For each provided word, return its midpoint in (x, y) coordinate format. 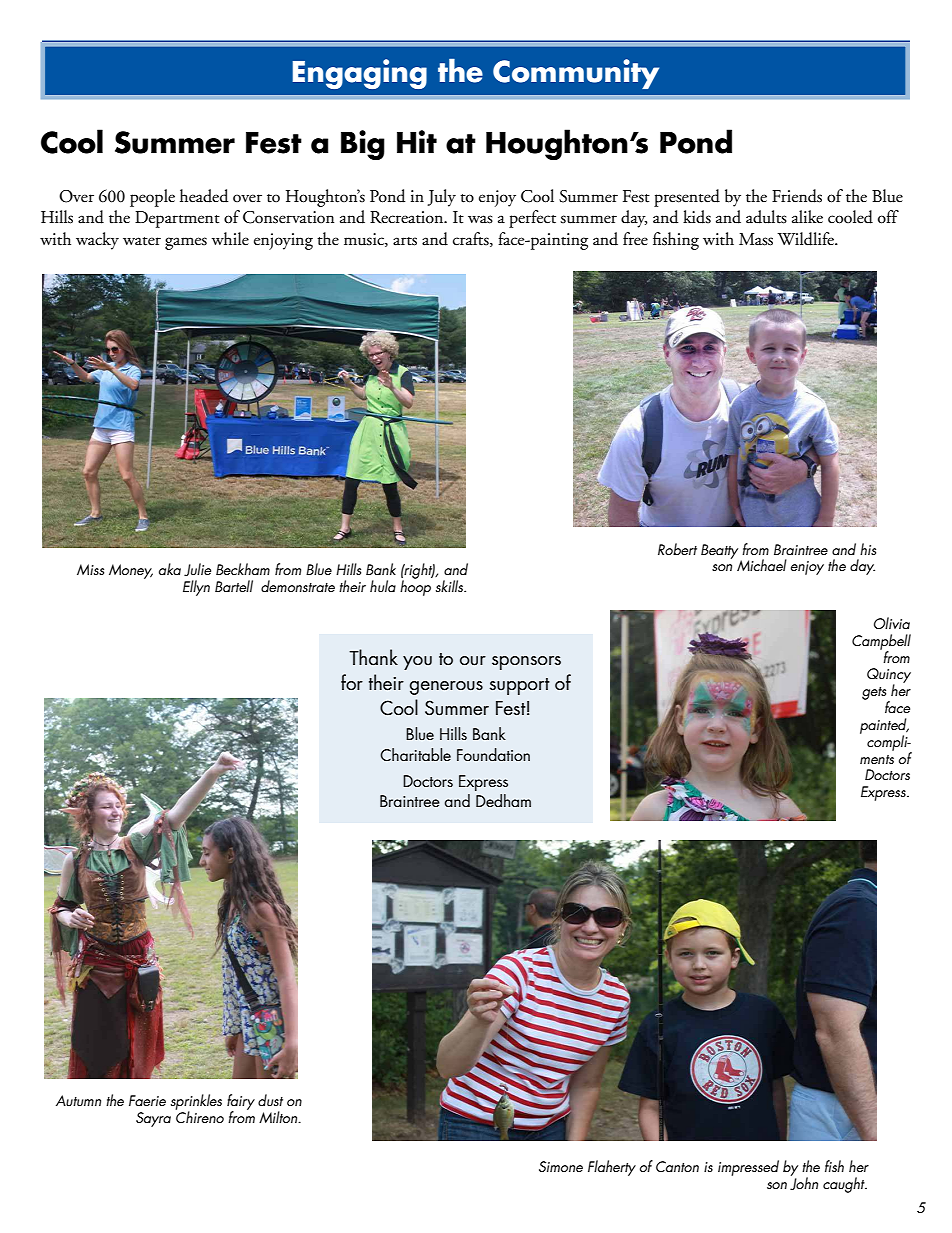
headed (204, 196)
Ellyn (196, 588)
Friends (797, 196)
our (473, 661)
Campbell (881, 643)
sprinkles (196, 1103)
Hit (417, 141)
